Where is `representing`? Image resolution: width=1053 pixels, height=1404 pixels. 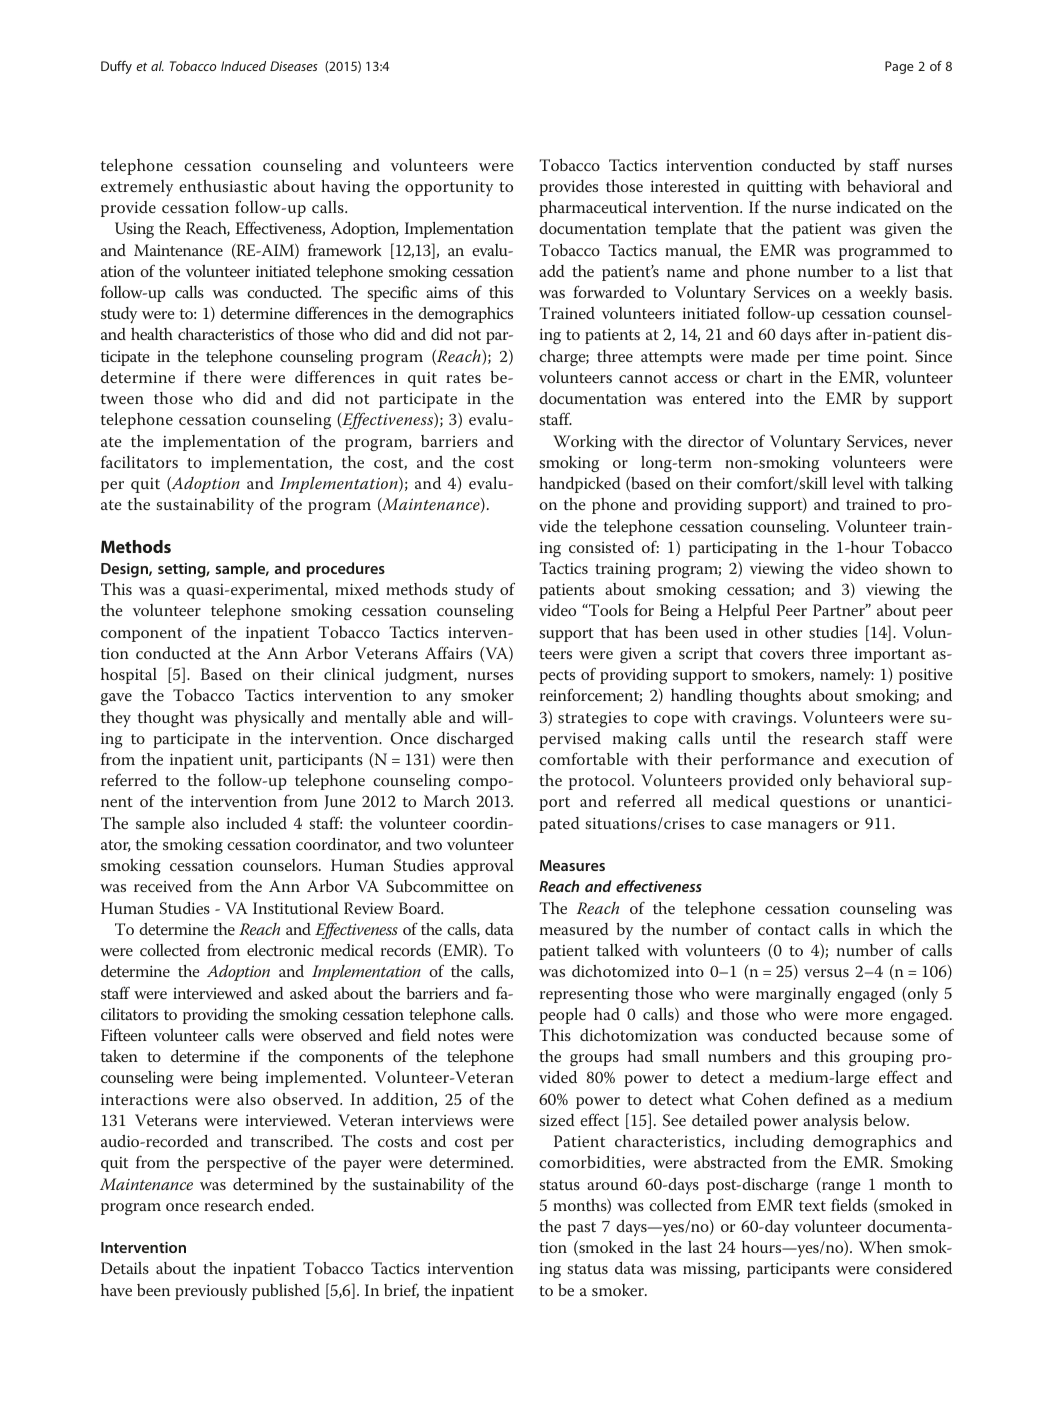 representing is located at coordinates (584, 995).
